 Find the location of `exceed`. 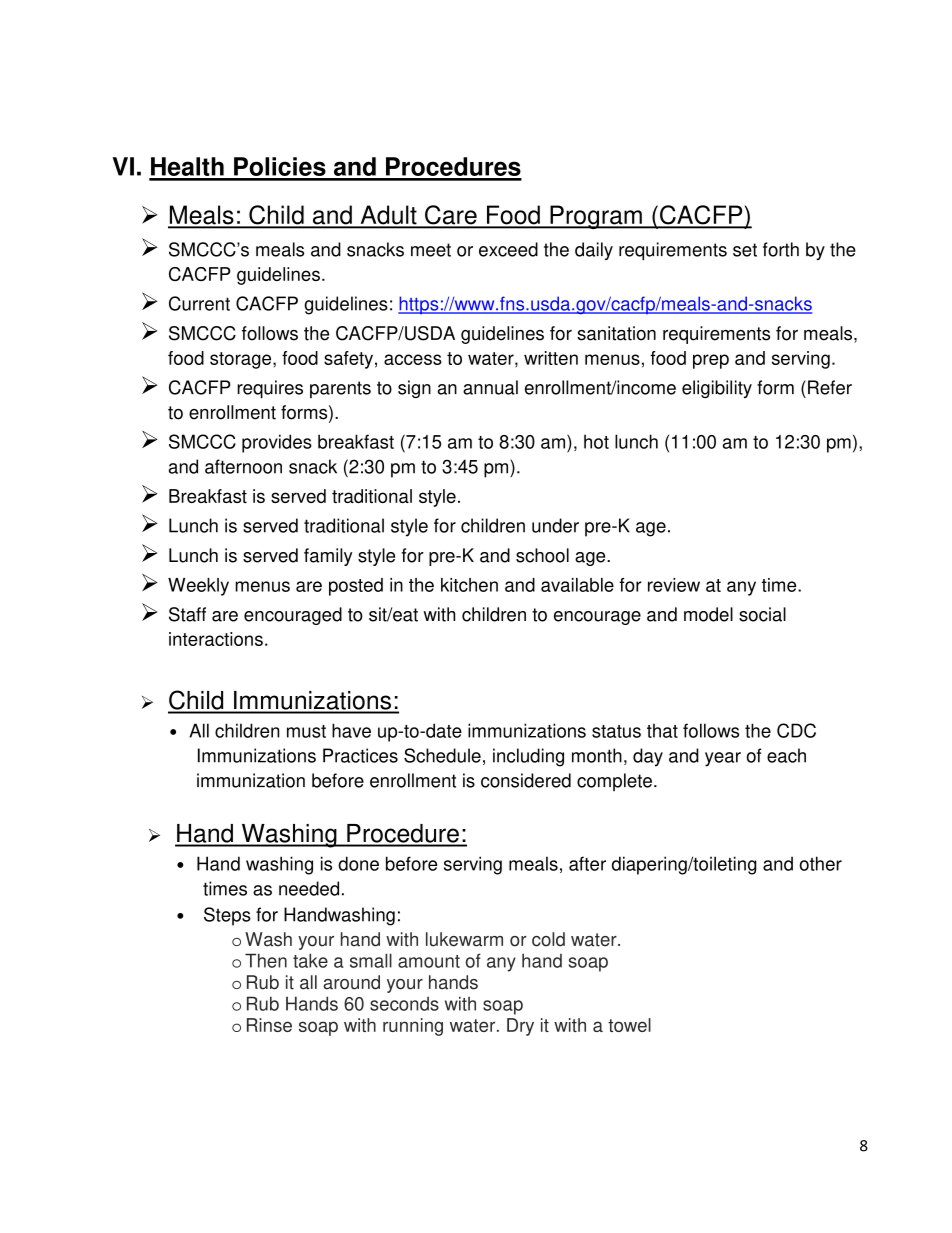

exceed is located at coordinates (508, 249).
